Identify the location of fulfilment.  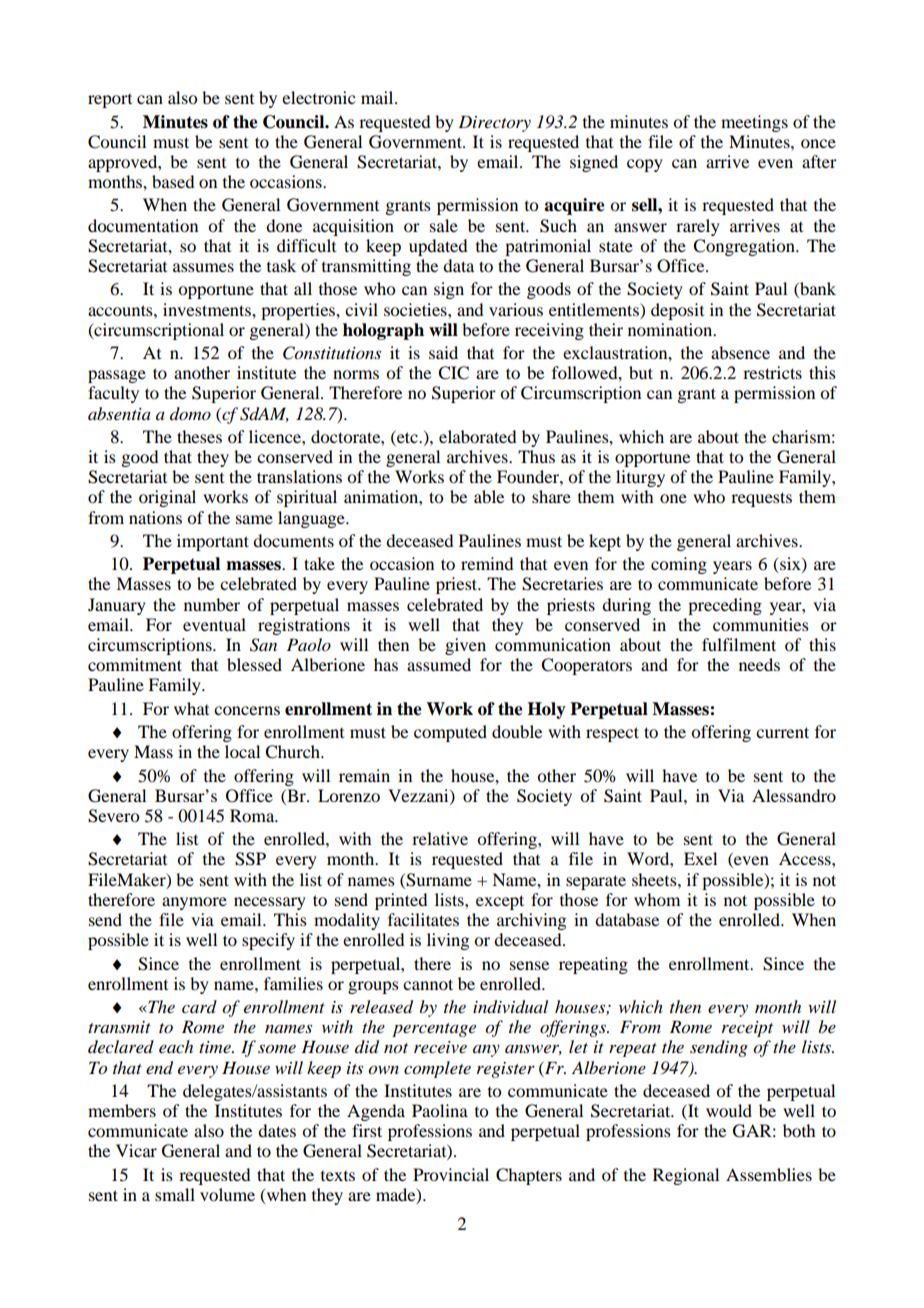
(739, 644).
